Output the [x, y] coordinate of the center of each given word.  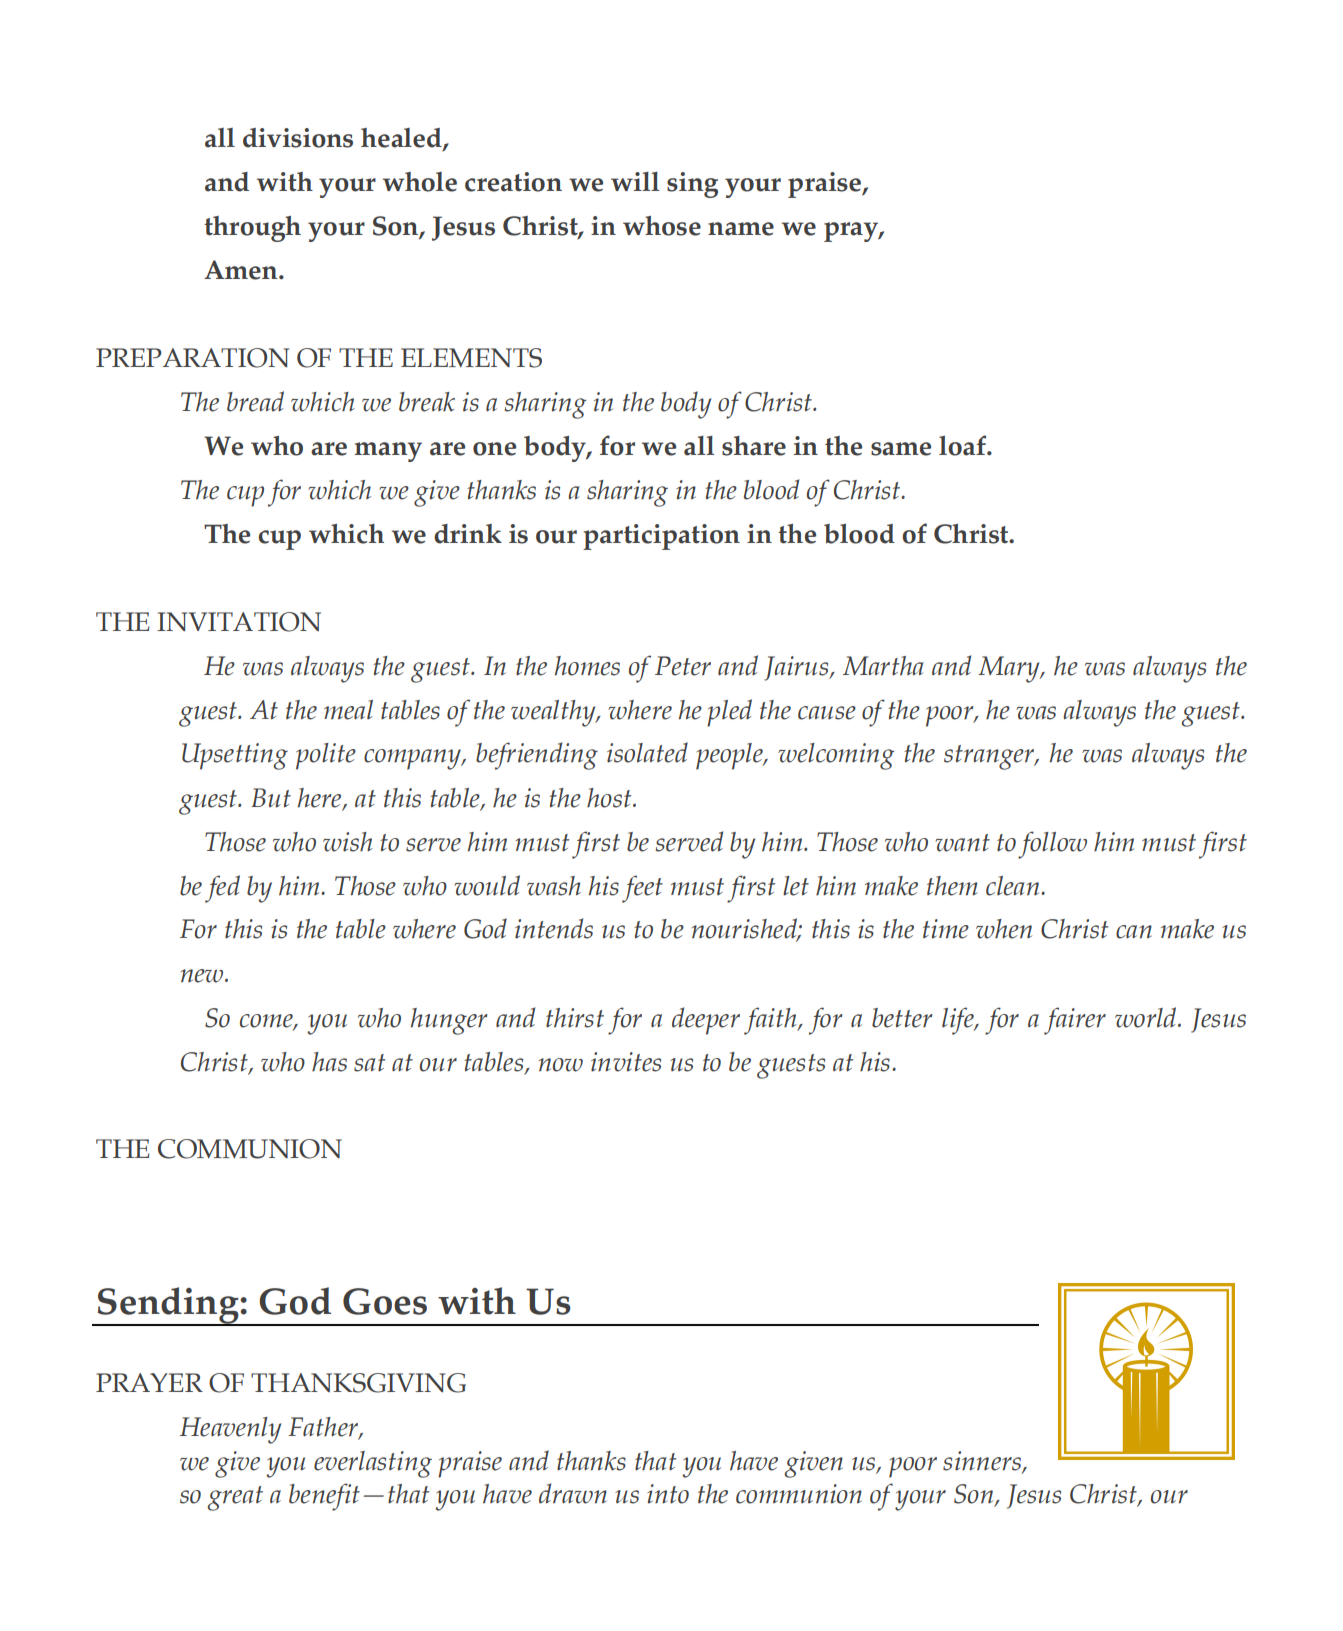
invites [626, 1062]
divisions [298, 138]
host [610, 798]
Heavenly [230, 1430]
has [329, 1062]
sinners [983, 1462]
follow [1052, 845]
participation [661, 537]
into [668, 1494]
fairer [1075, 1021]
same [901, 449]
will [635, 181]
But [271, 798]
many [388, 452]
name [741, 229]
